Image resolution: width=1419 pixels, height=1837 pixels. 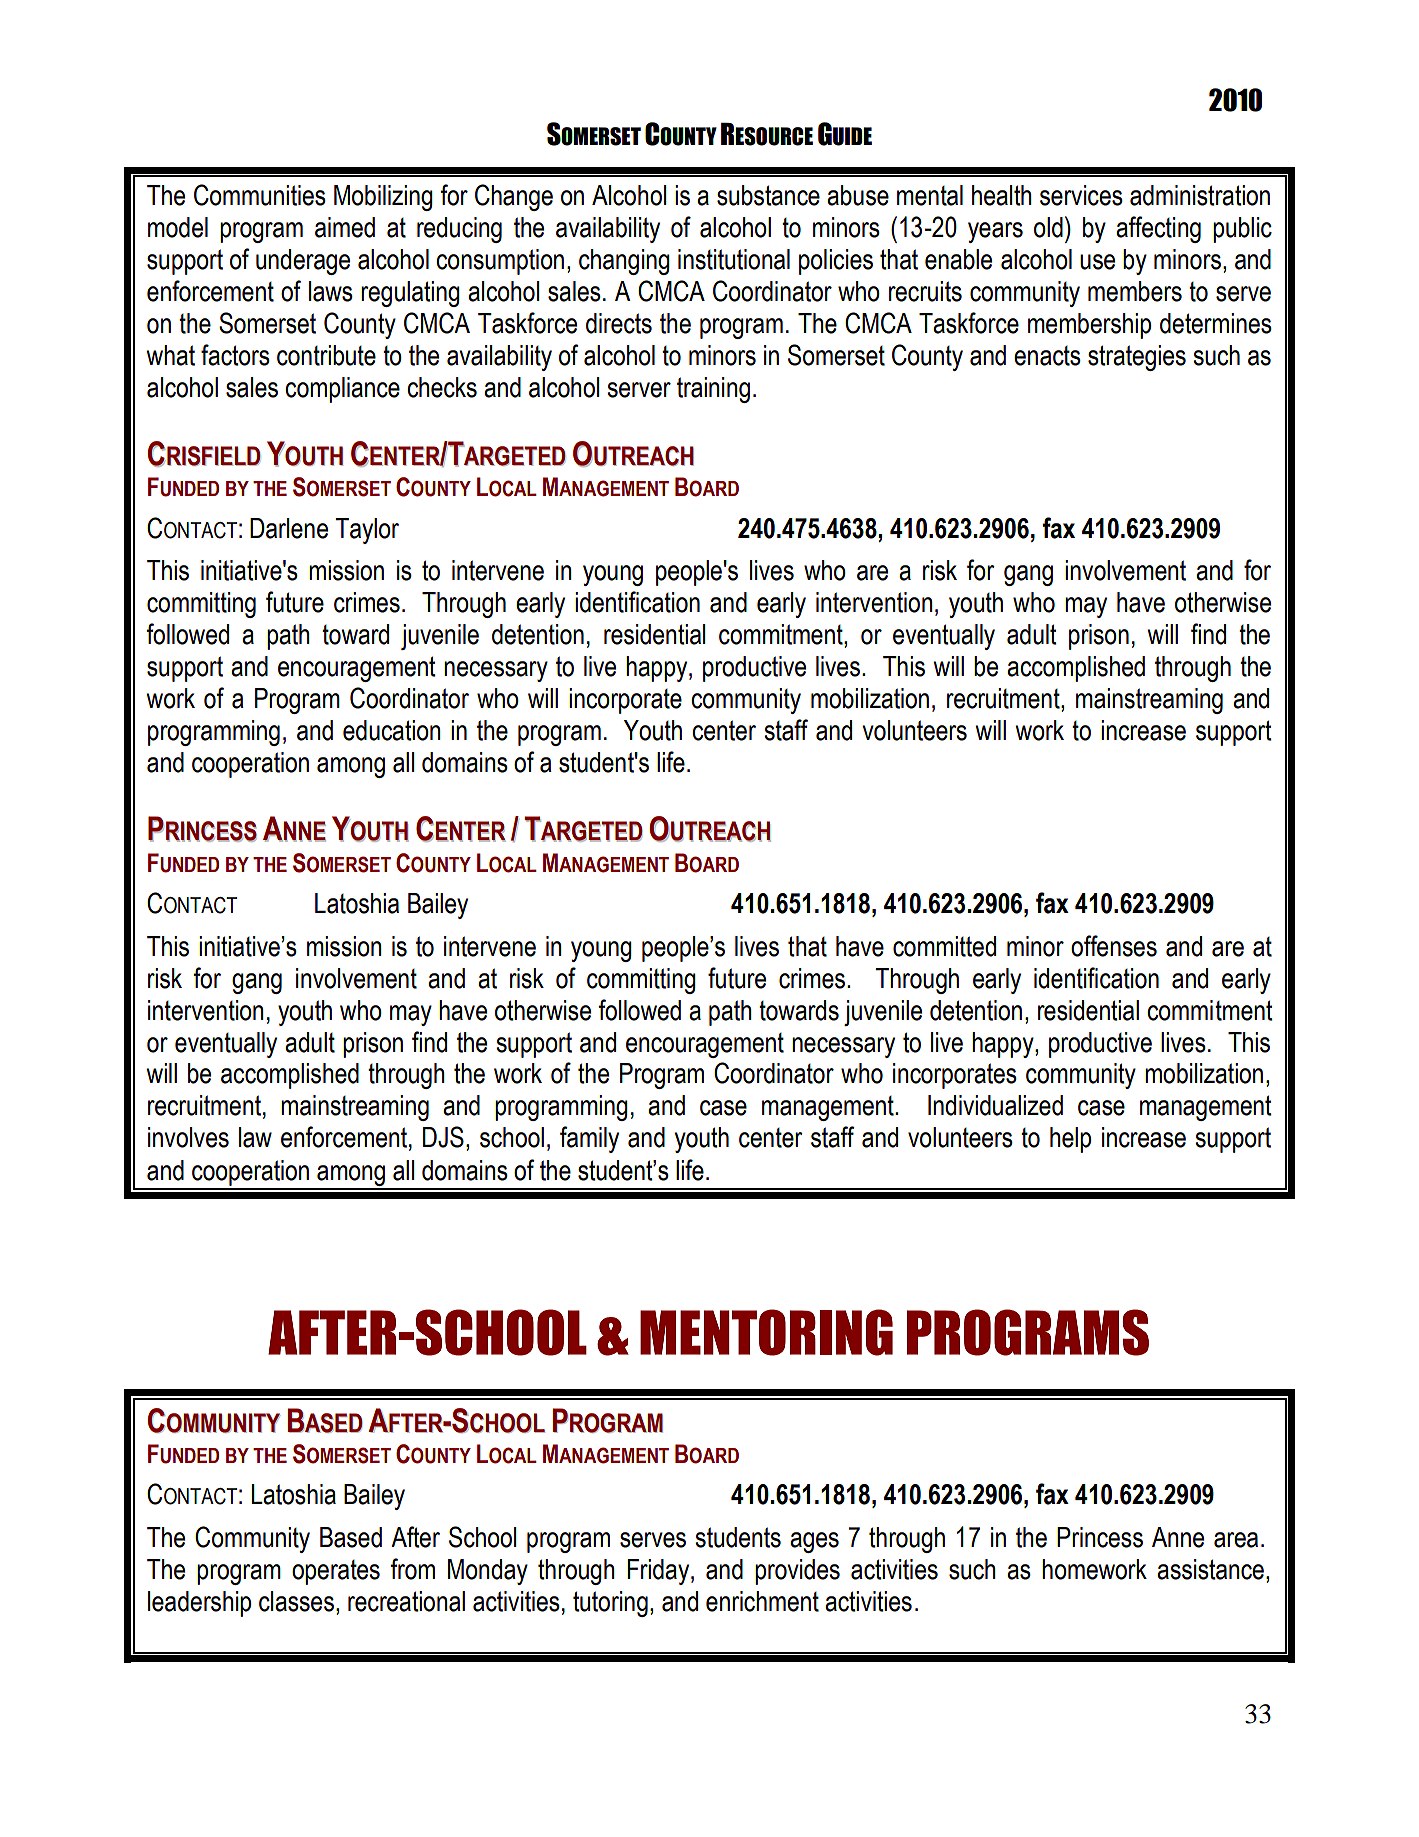 What do you see at coordinates (336, 1572) in the document?
I see `operates` at bounding box center [336, 1572].
